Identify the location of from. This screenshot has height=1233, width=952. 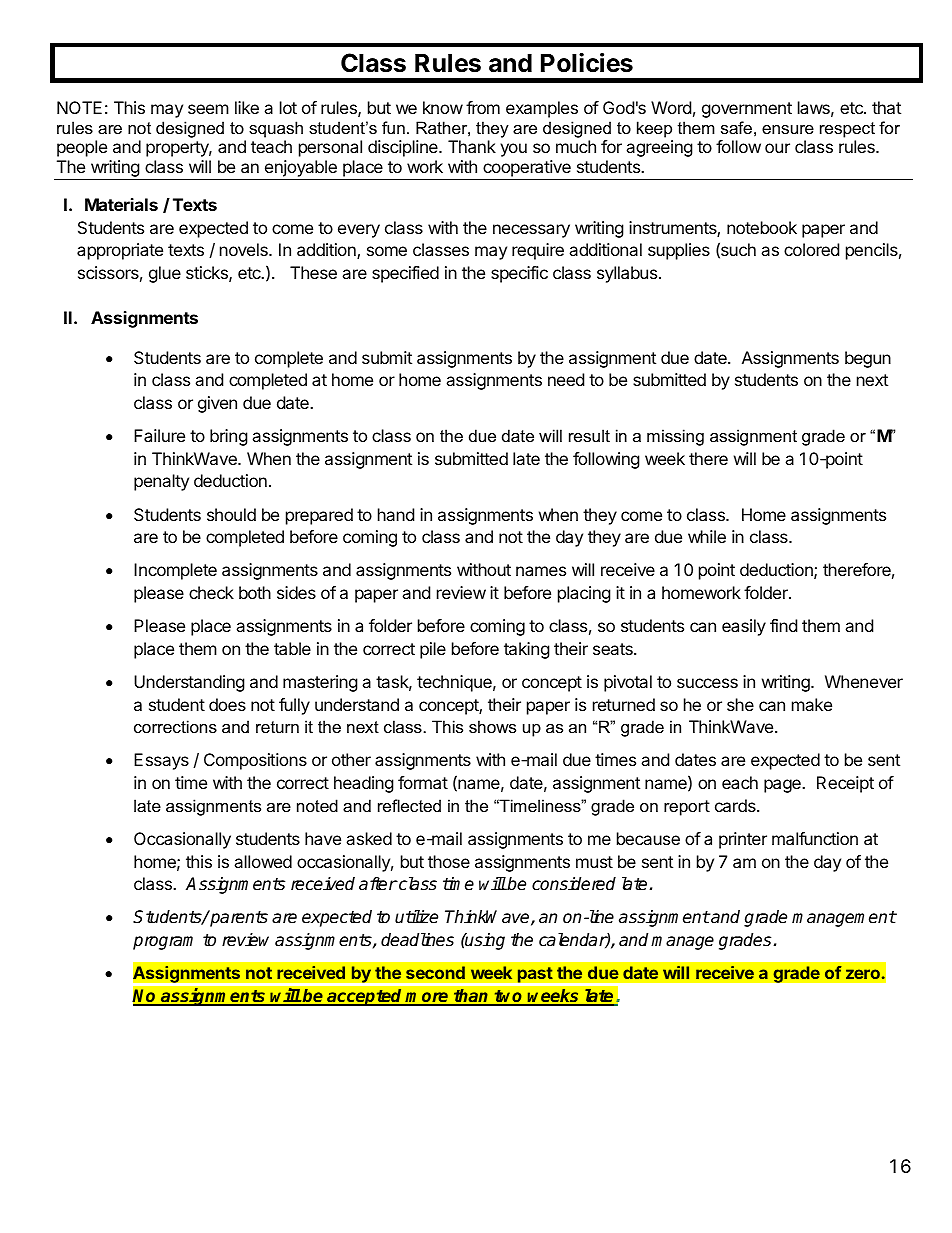
(483, 107).
